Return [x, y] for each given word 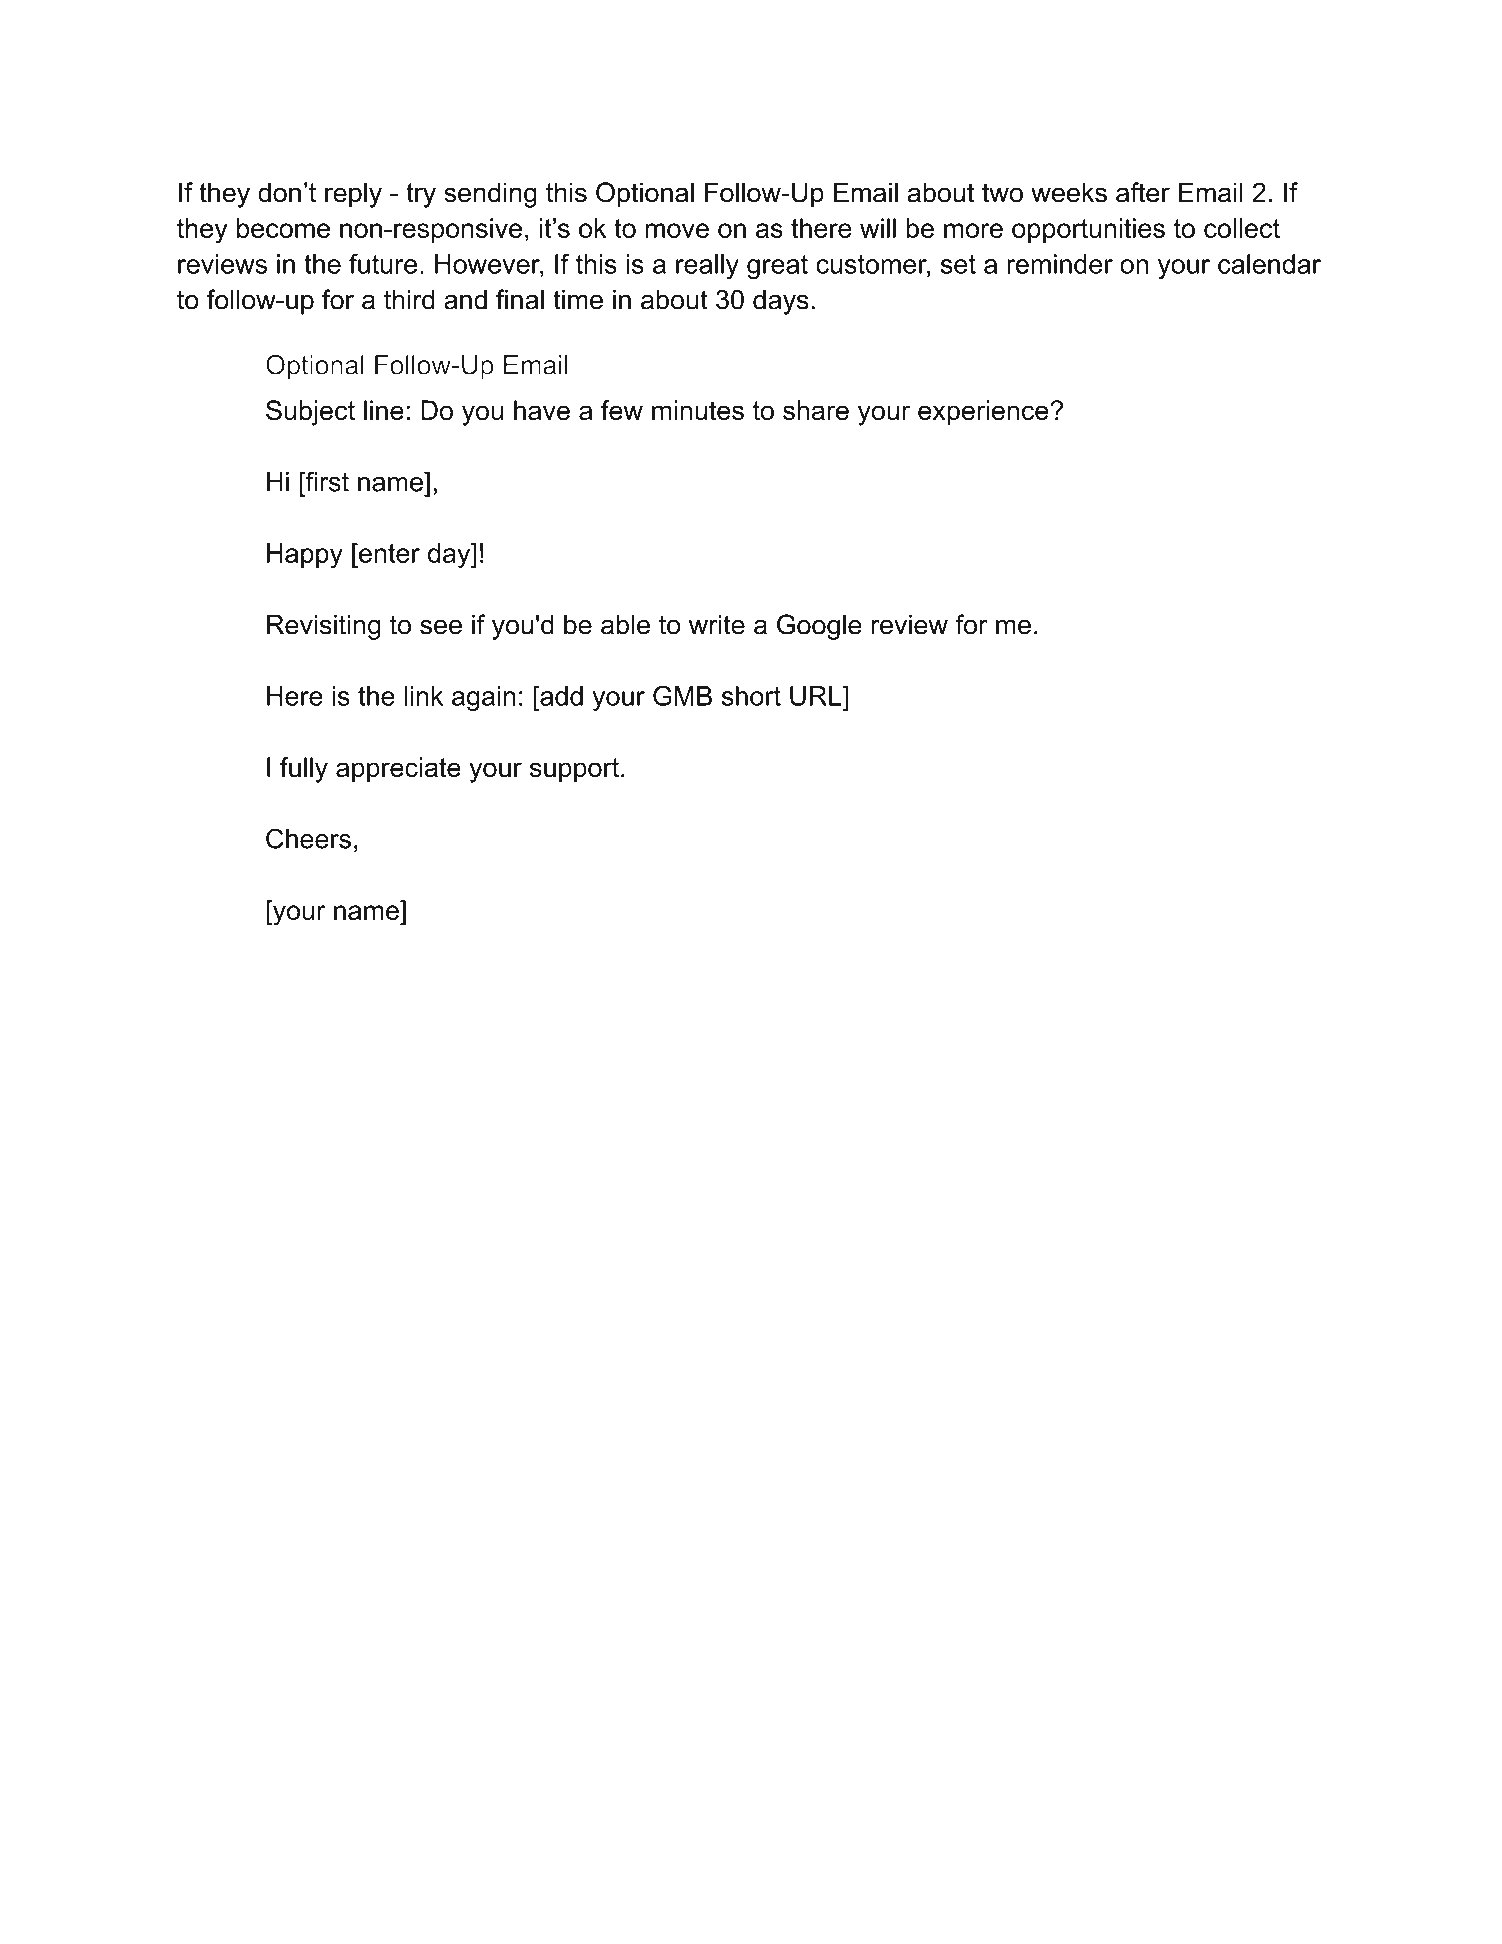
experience [984, 413]
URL [817, 696]
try [421, 195]
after [1143, 192]
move [677, 230]
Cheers [308, 838]
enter [388, 553]
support [574, 770]
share [816, 410]
